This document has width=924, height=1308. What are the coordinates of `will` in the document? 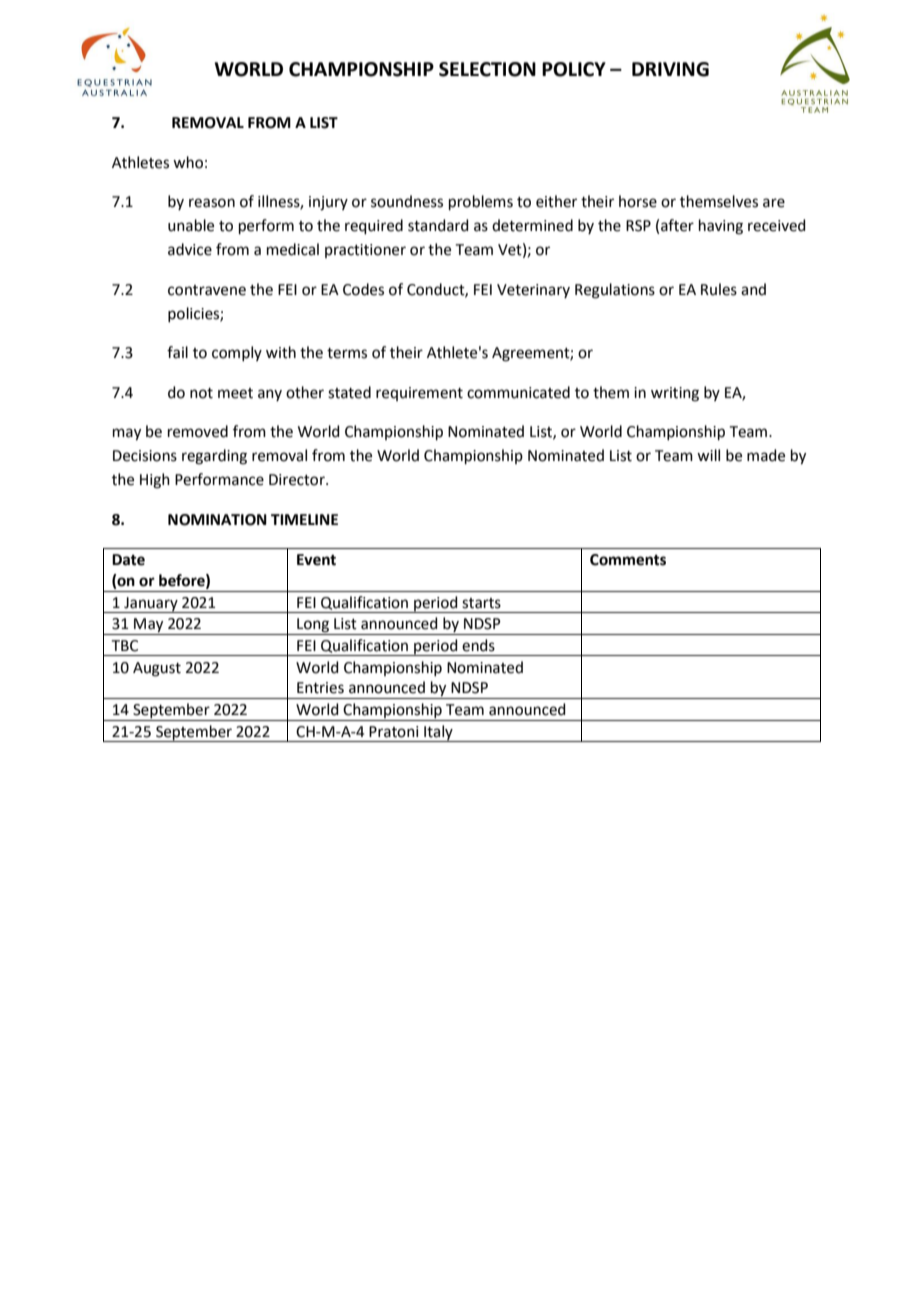 It's located at (708, 455).
